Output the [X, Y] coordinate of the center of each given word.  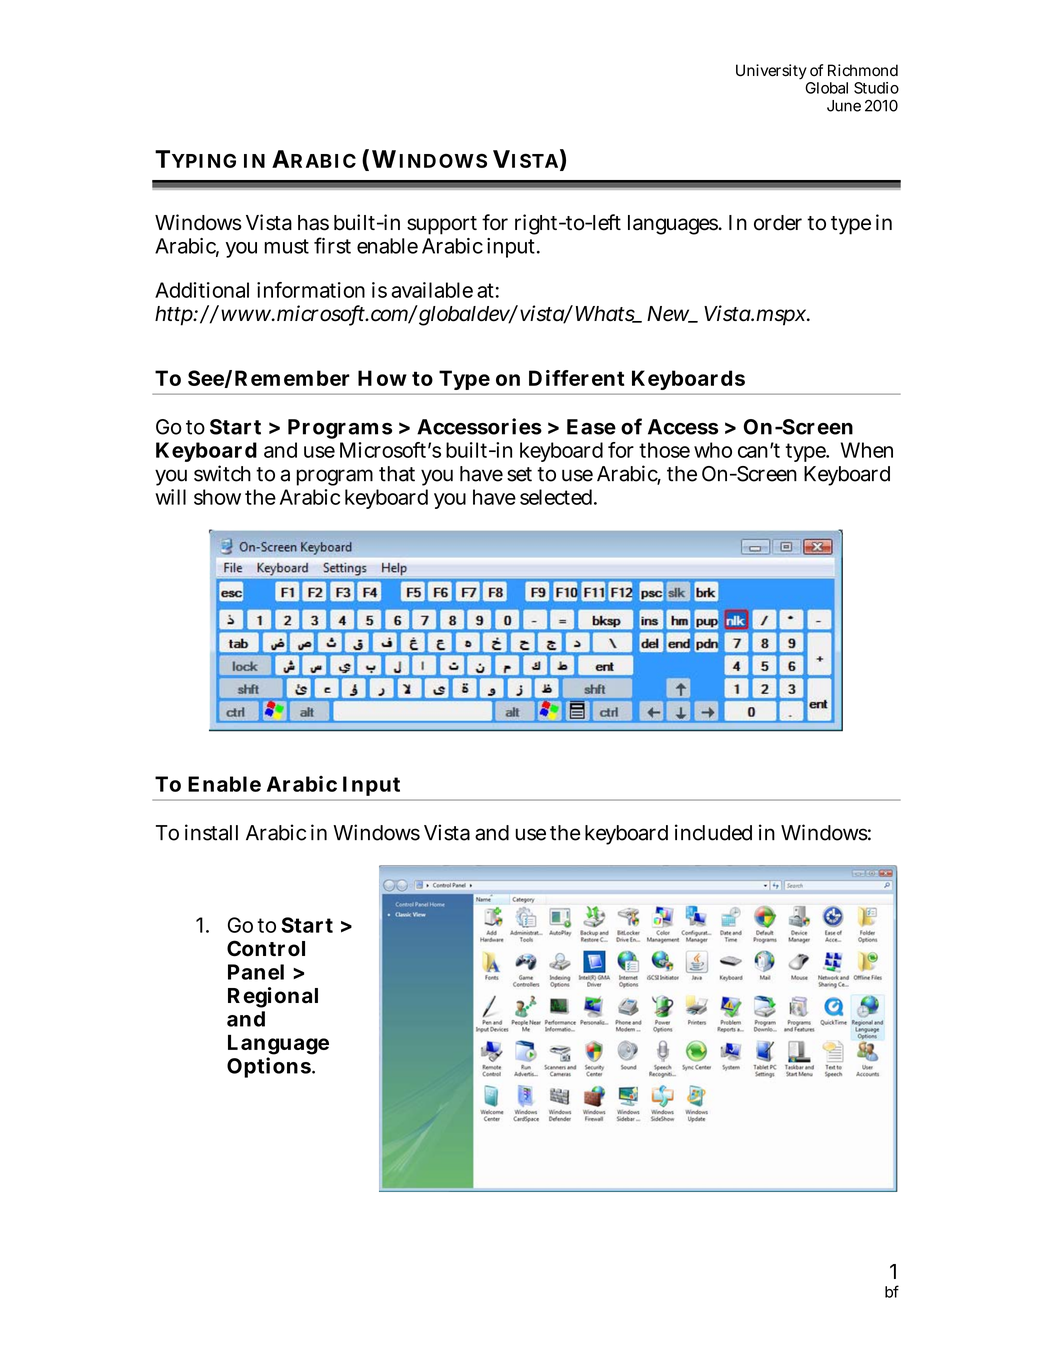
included [713, 832]
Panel [256, 972]
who [713, 450]
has [313, 223]
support [442, 225]
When [867, 450]
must [287, 246]
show [217, 497]
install [211, 832]
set [519, 474]
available [432, 290]
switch [222, 473]
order [778, 223]
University [771, 72]
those [664, 450]
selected [557, 497]
